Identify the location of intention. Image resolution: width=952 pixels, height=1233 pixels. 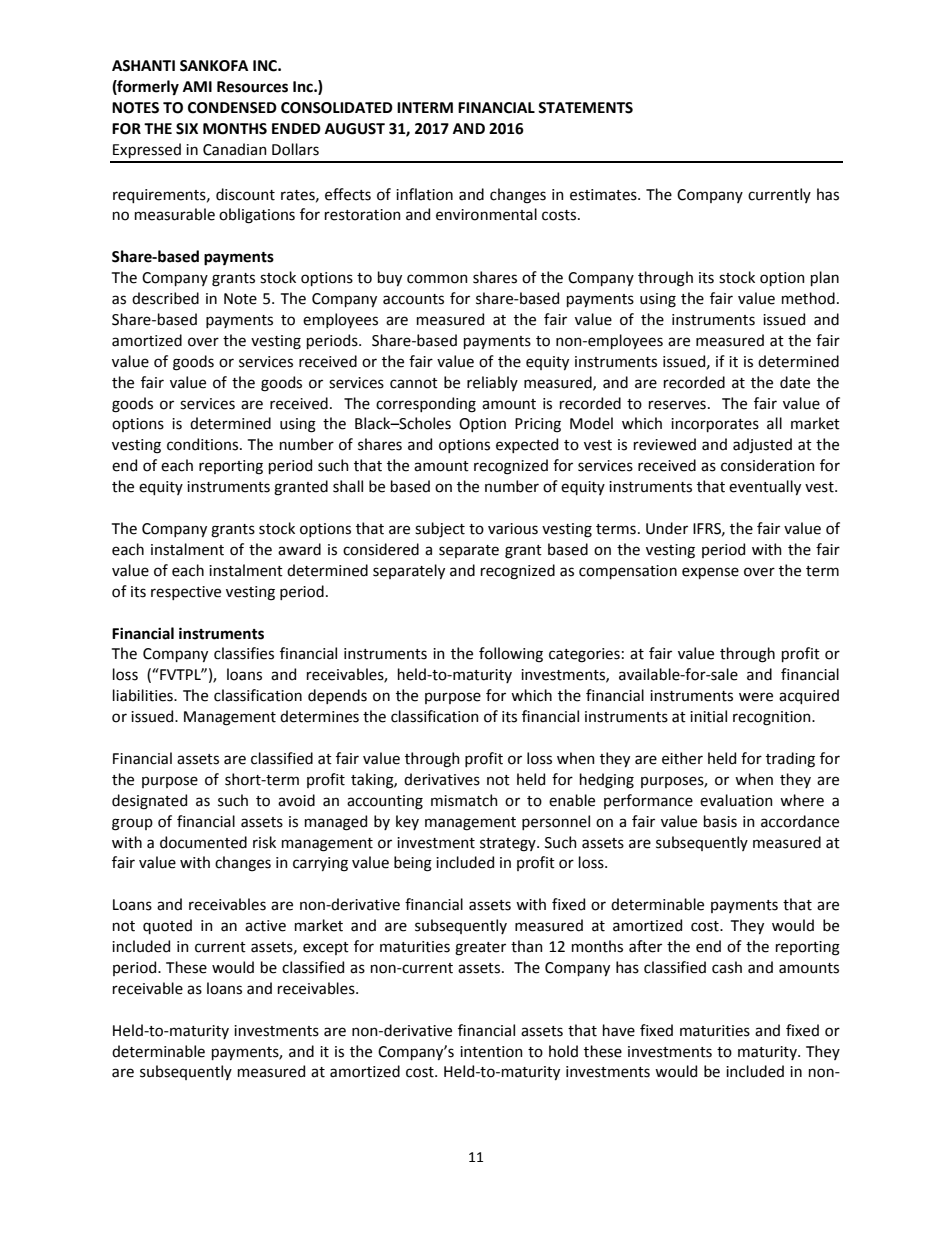
(491, 1052).
